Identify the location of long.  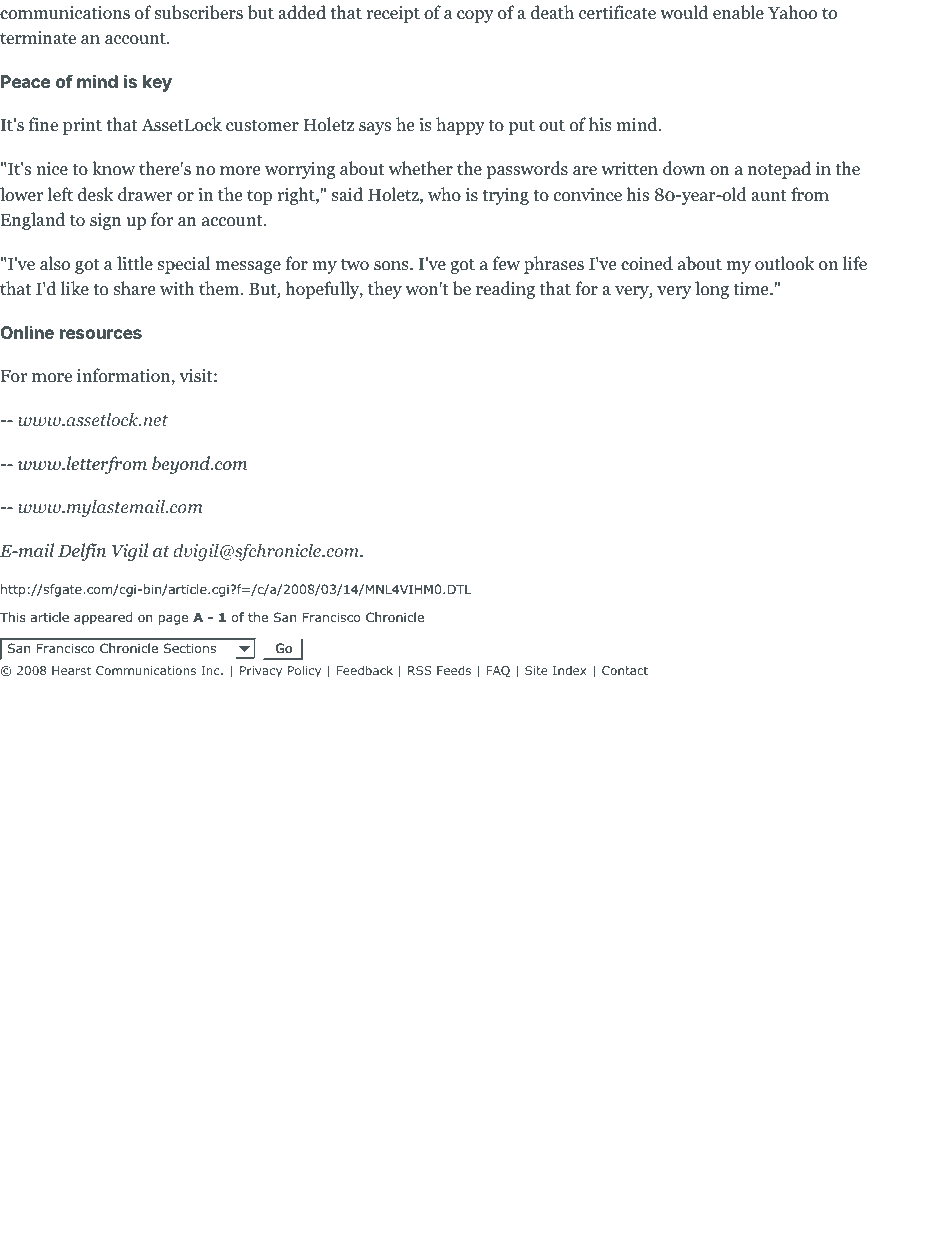
(712, 290).
